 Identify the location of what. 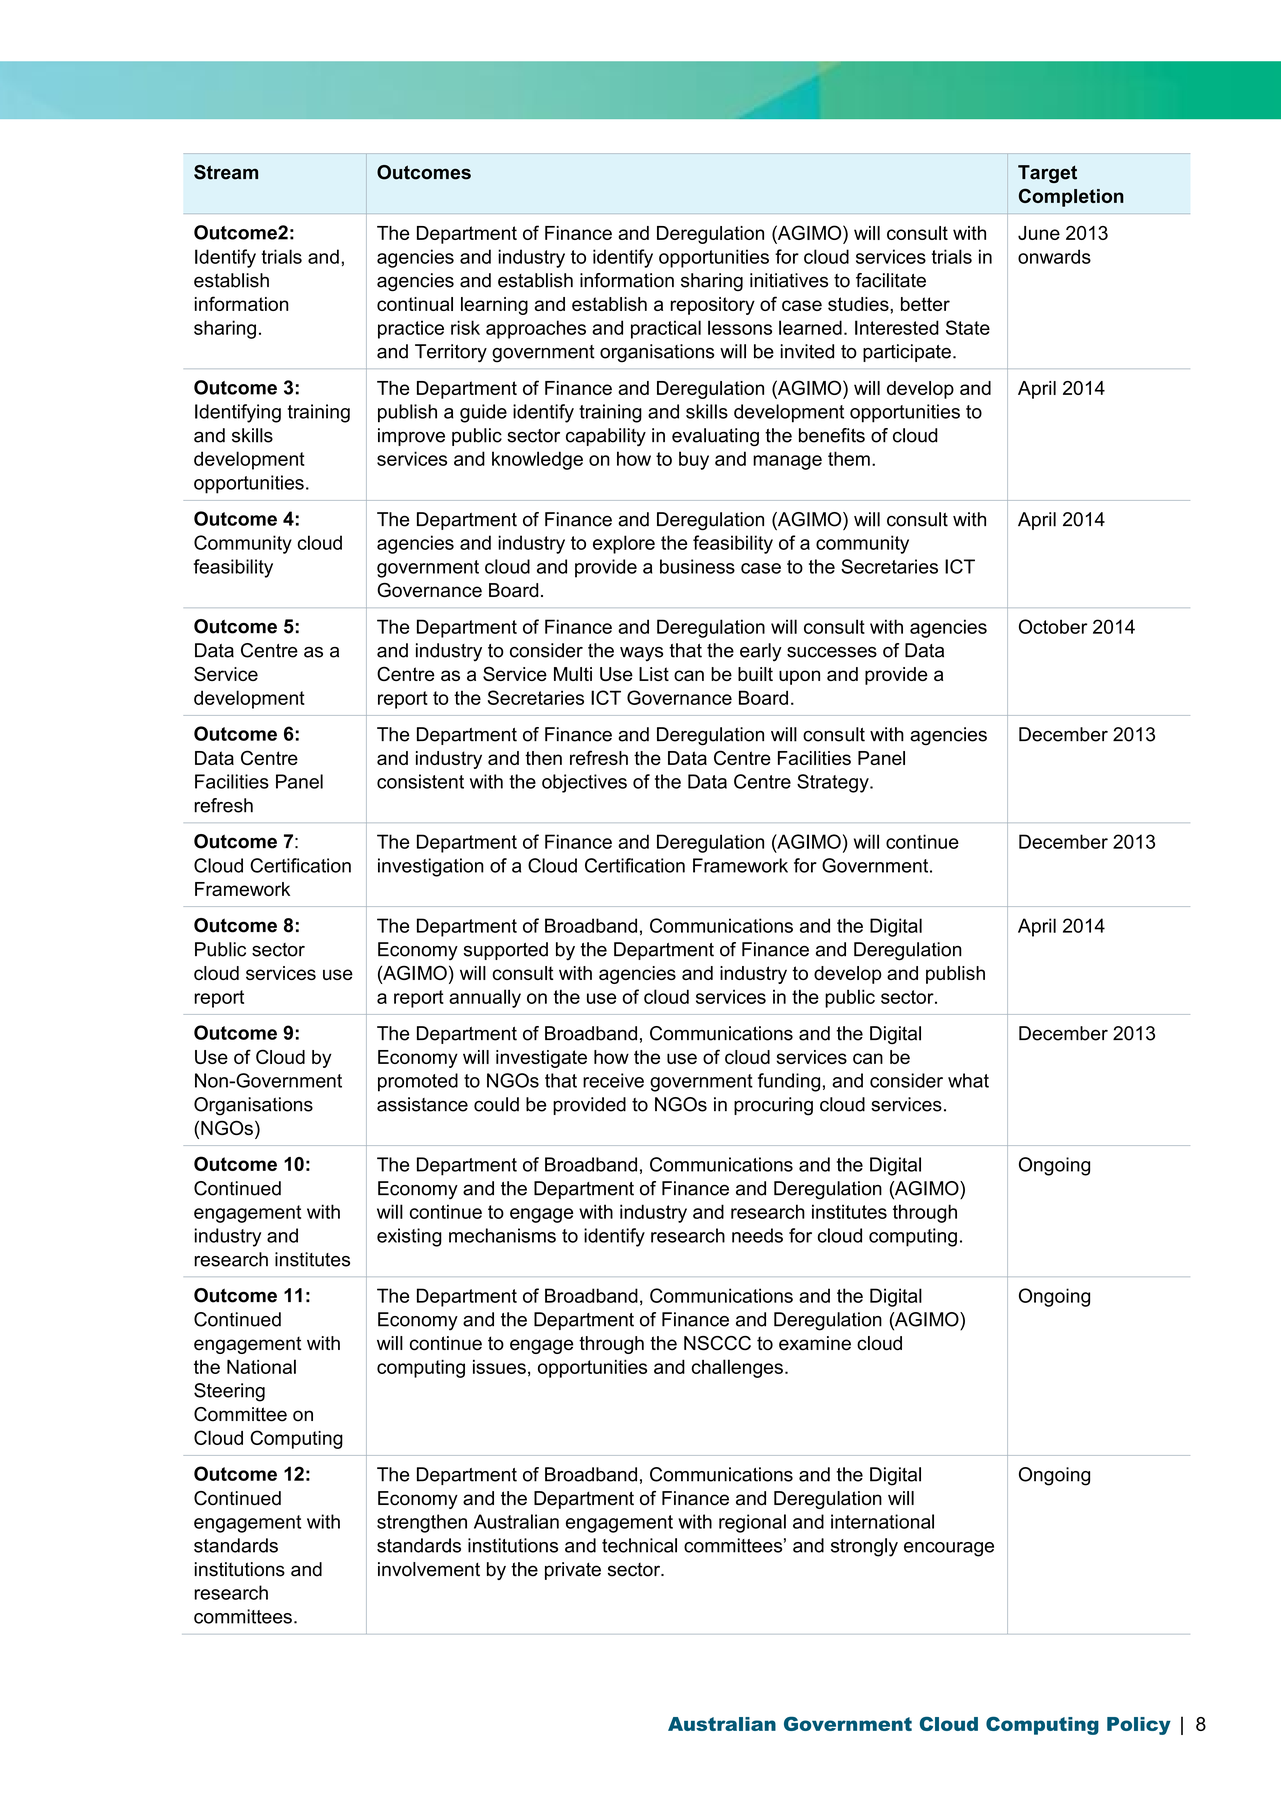
(968, 1080).
